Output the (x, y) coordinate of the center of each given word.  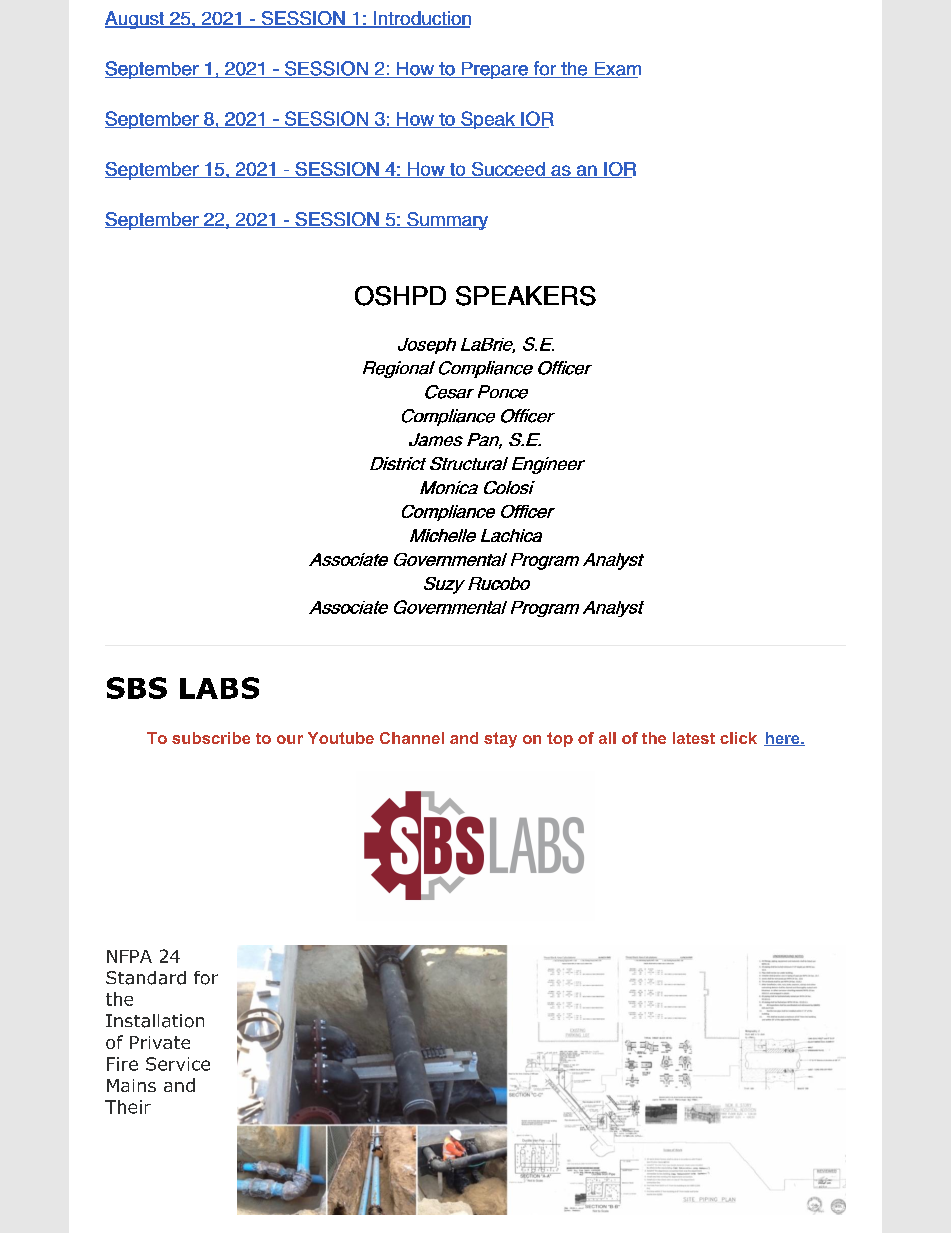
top (560, 739)
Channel (412, 738)
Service (178, 1064)
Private (160, 1042)
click (738, 738)
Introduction (421, 19)
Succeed (508, 170)
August (135, 20)
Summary (446, 221)
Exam (616, 70)
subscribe (211, 738)
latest (694, 738)
